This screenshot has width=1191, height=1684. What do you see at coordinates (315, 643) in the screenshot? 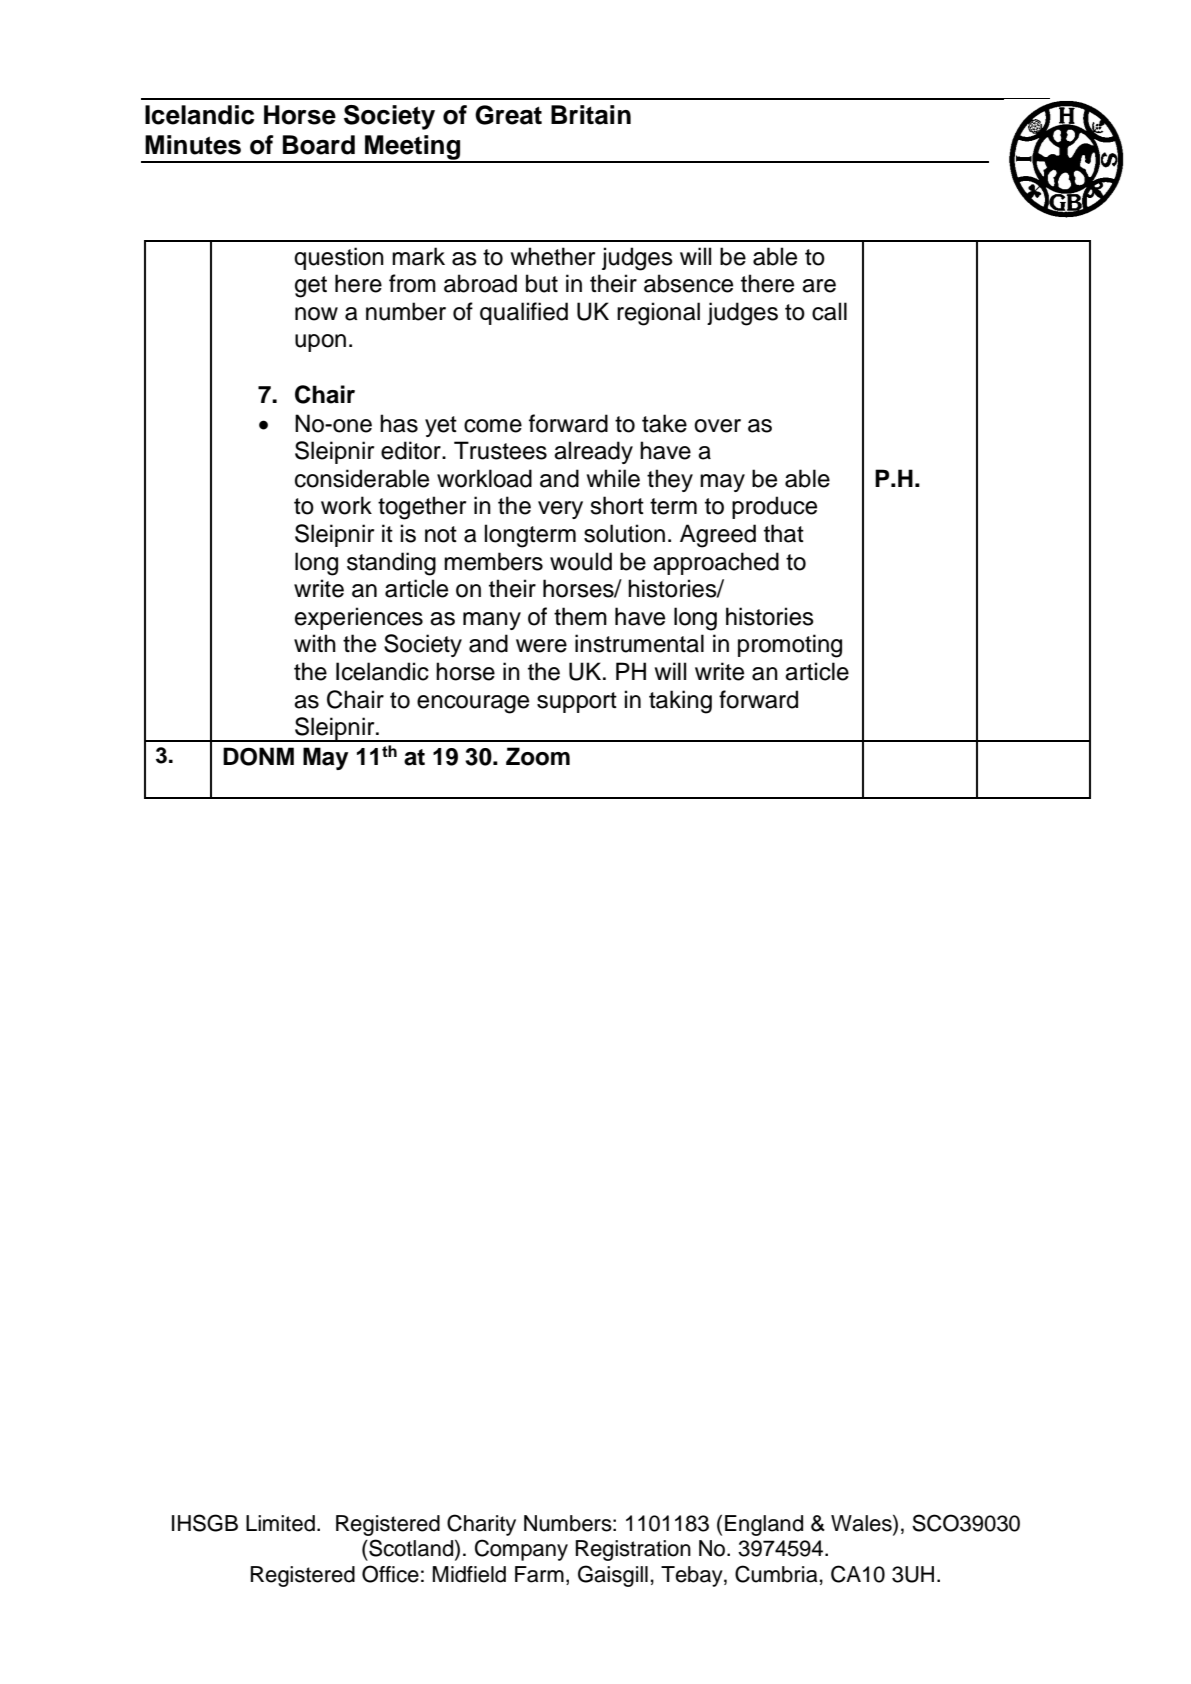
I see `with` at bounding box center [315, 643].
